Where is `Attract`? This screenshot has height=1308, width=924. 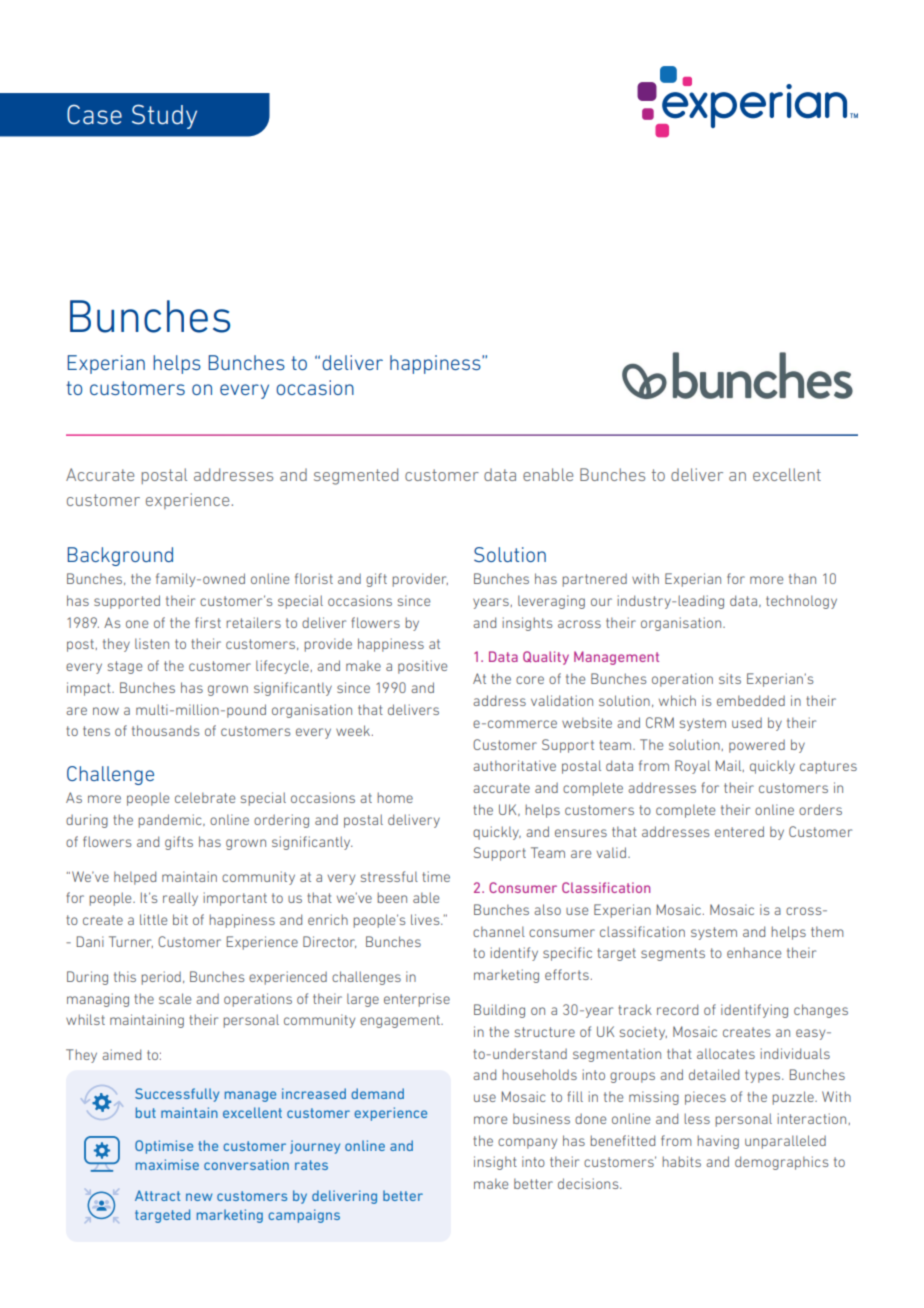
Attract is located at coordinates (157, 1195).
